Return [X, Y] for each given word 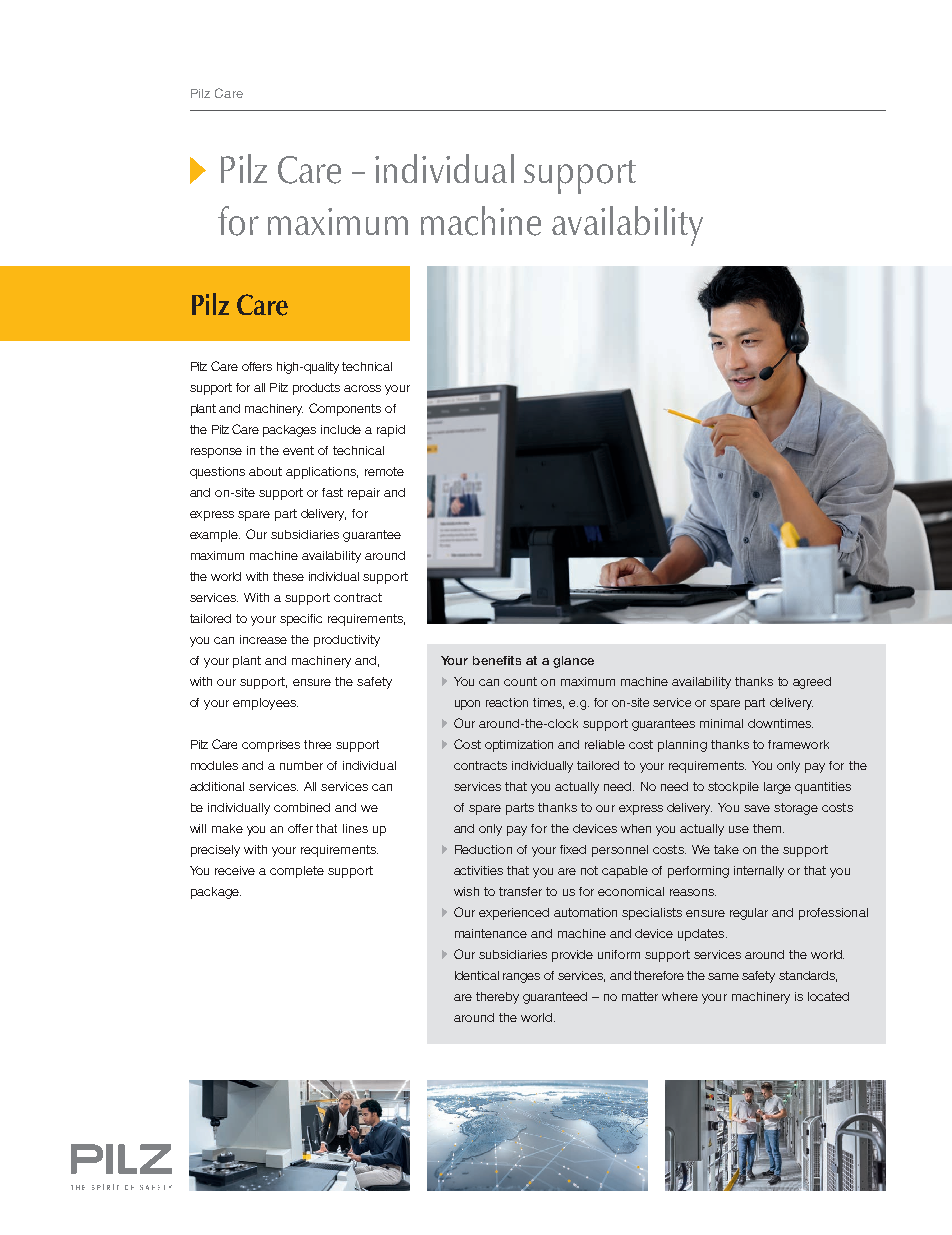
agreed [812, 683]
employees [265, 704]
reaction [507, 702]
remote [384, 471]
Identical [477, 975]
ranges [521, 978]
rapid [391, 431]
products [316, 389]
